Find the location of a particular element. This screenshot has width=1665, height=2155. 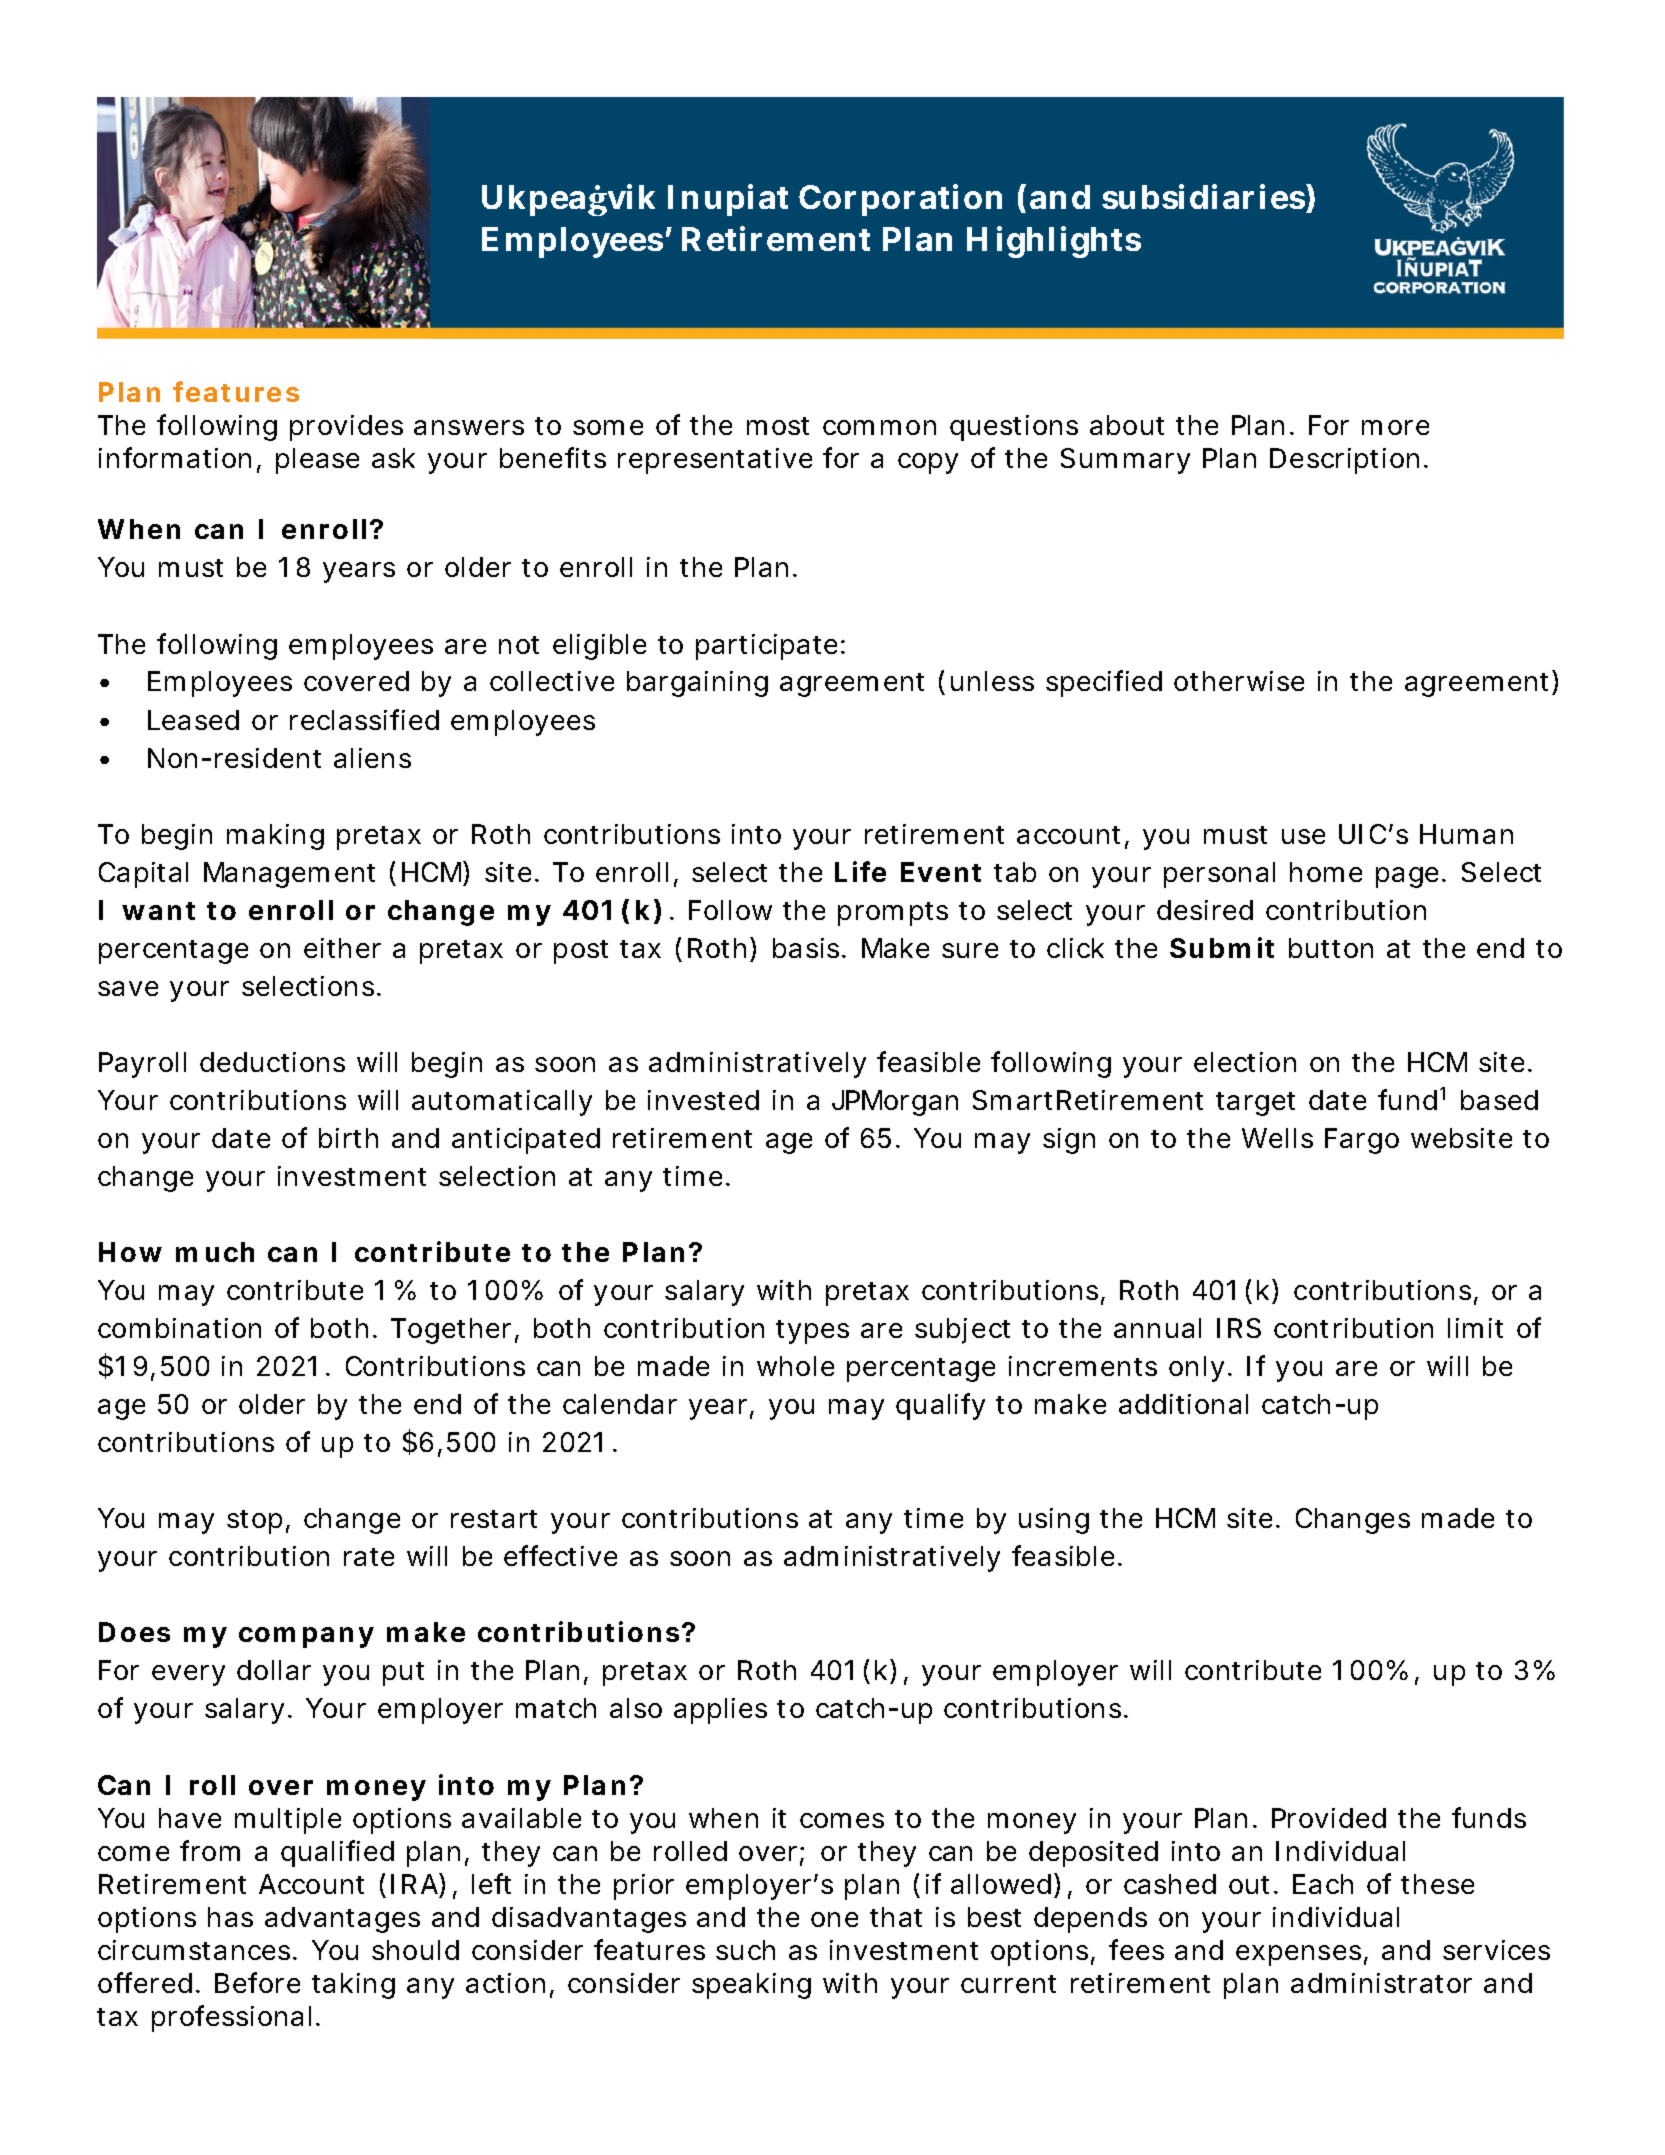

Provided is located at coordinates (1329, 1818).
